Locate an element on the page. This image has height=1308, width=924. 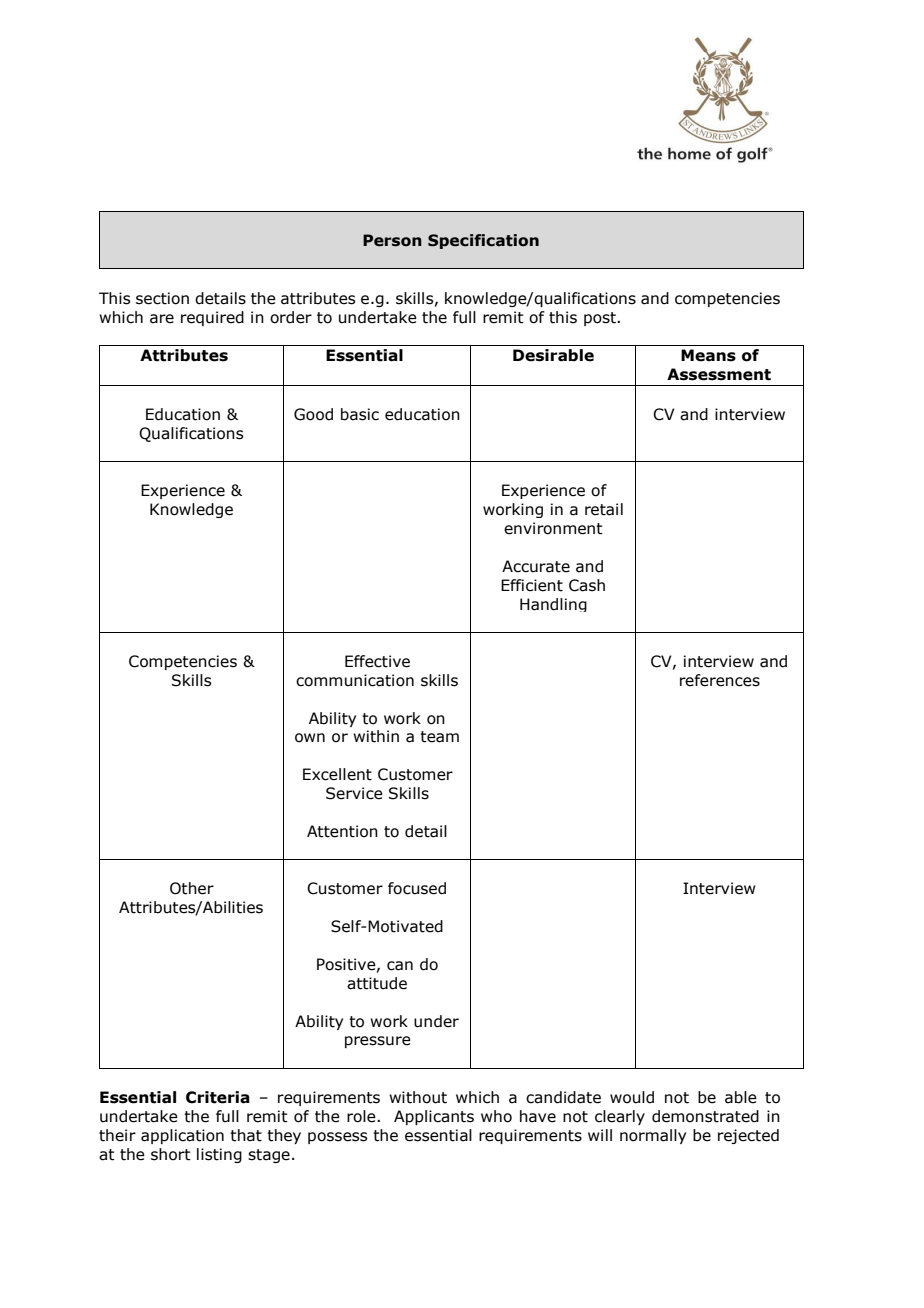
Person is located at coordinates (392, 240).
